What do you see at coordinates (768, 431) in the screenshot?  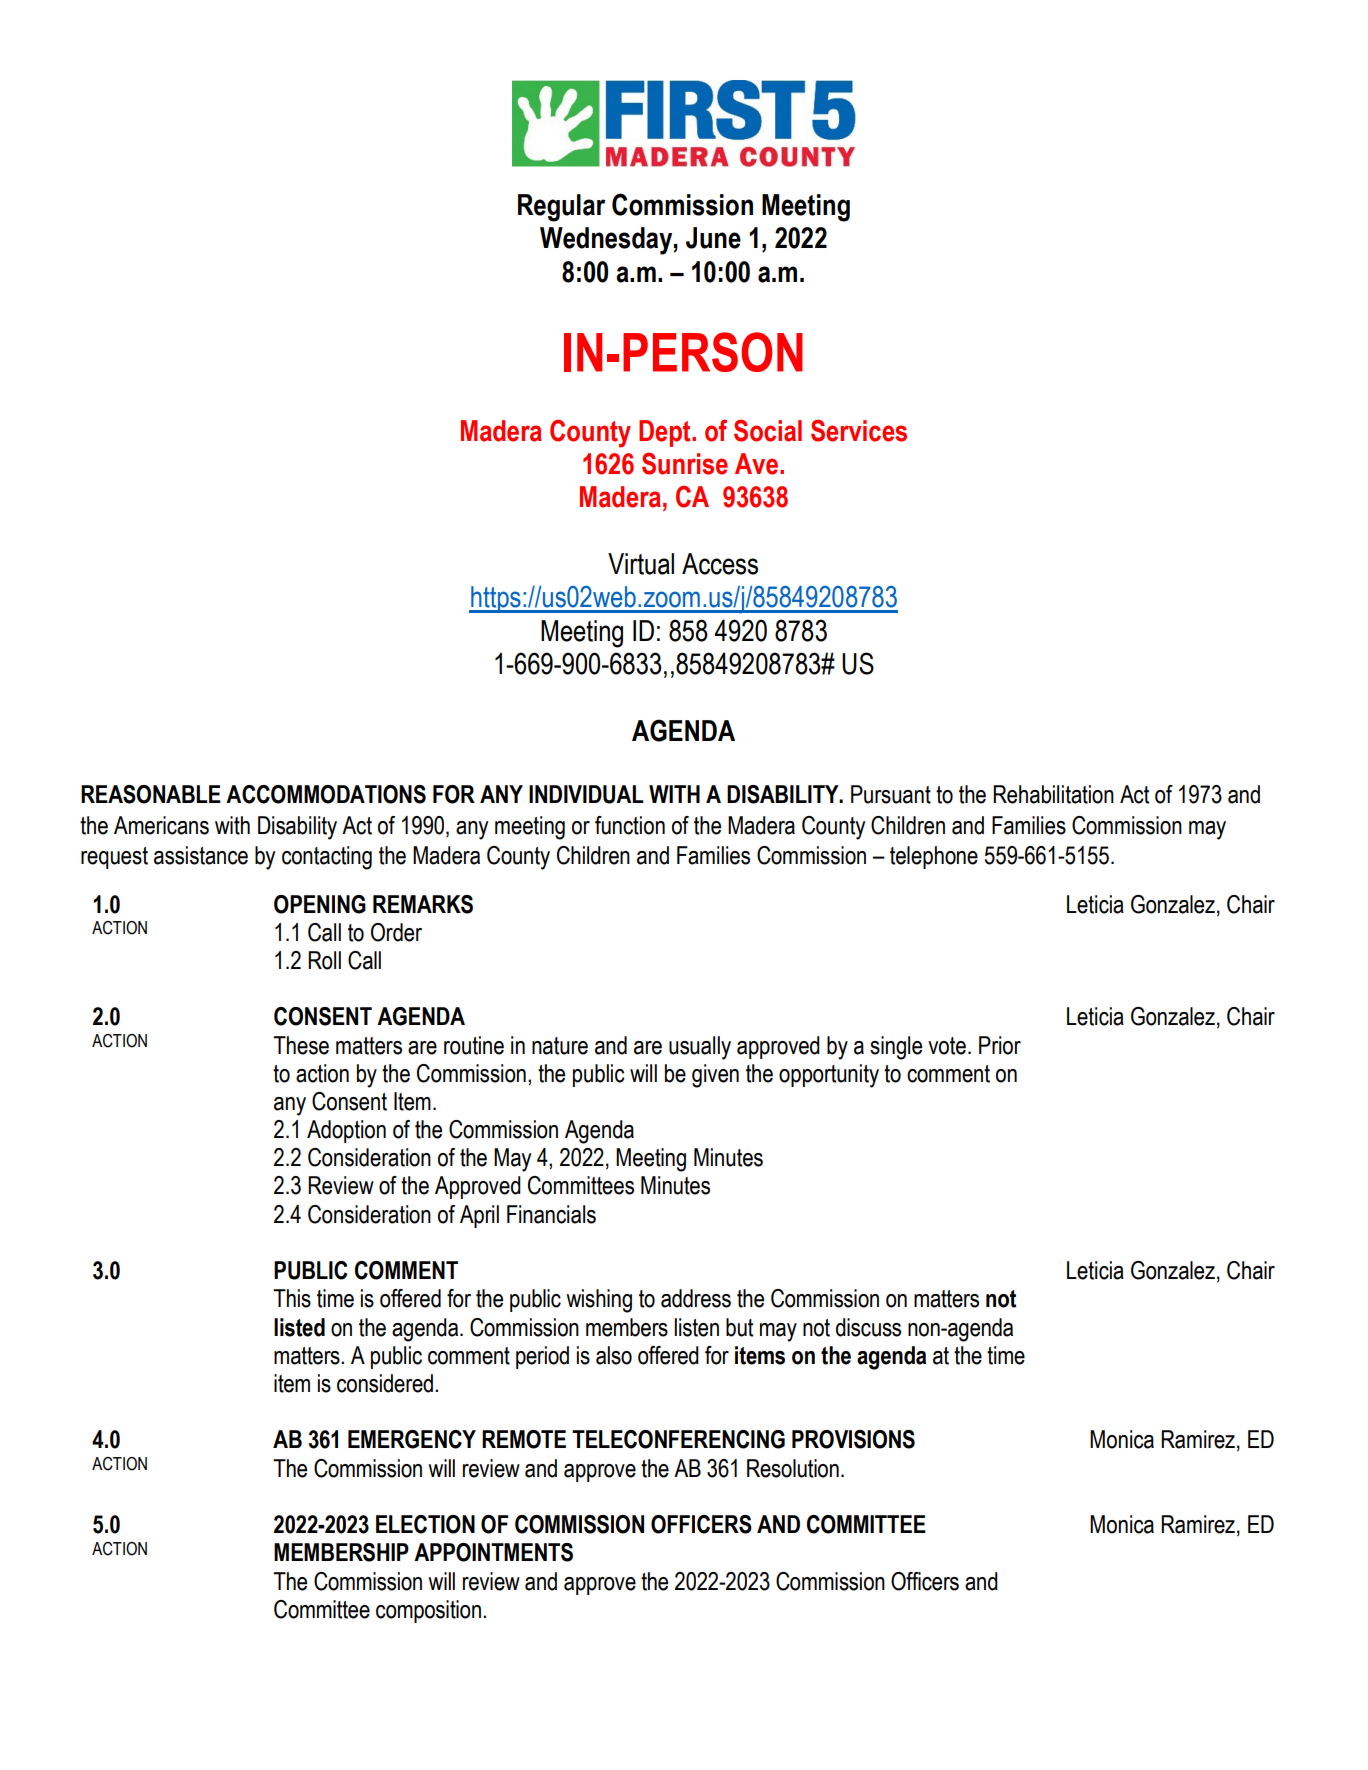 I see `Social` at bounding box center [768, 431].
